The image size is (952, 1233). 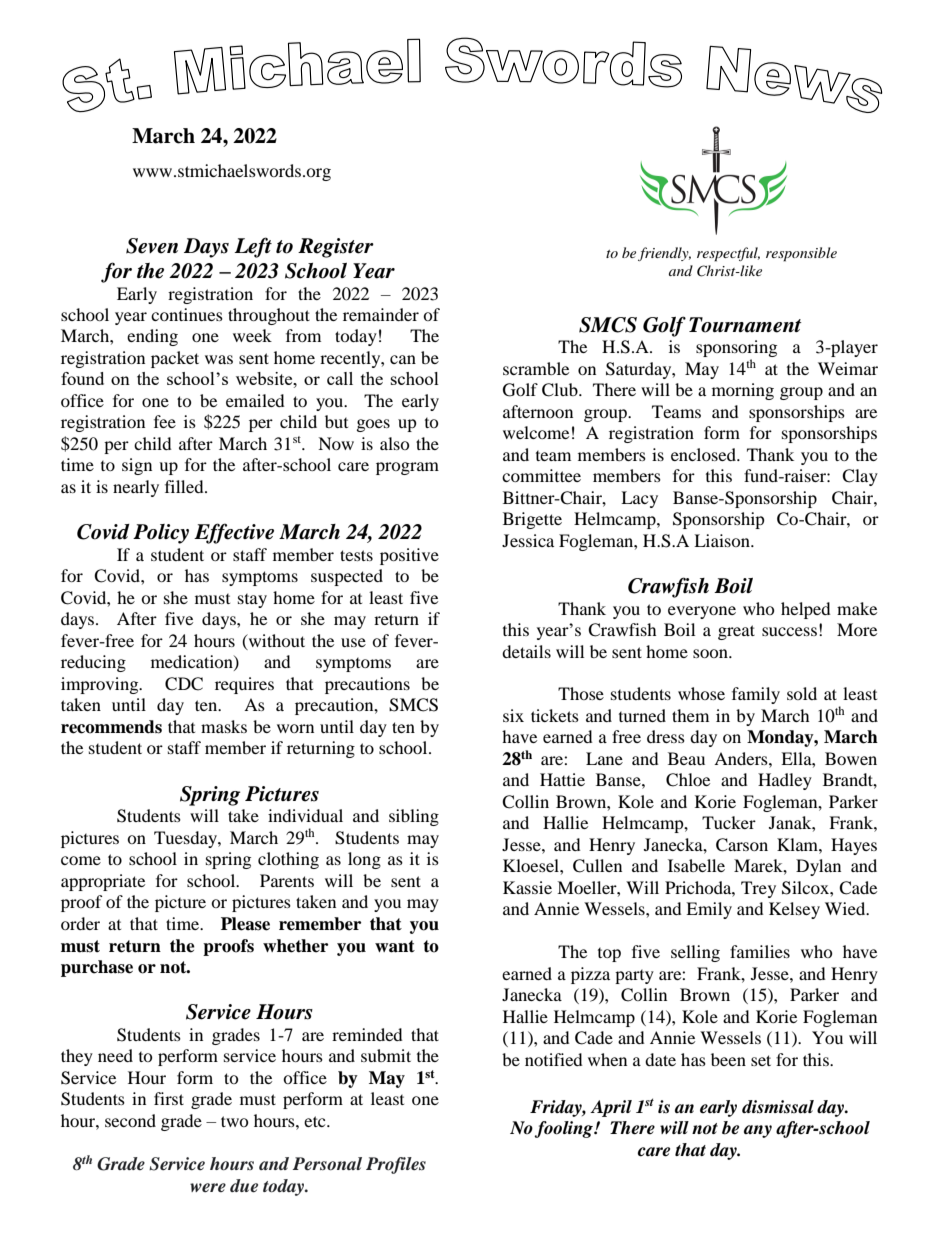 What do you see at coordinates (789, 631) in the document?
I see `success` at bounding box center [789, 631].
